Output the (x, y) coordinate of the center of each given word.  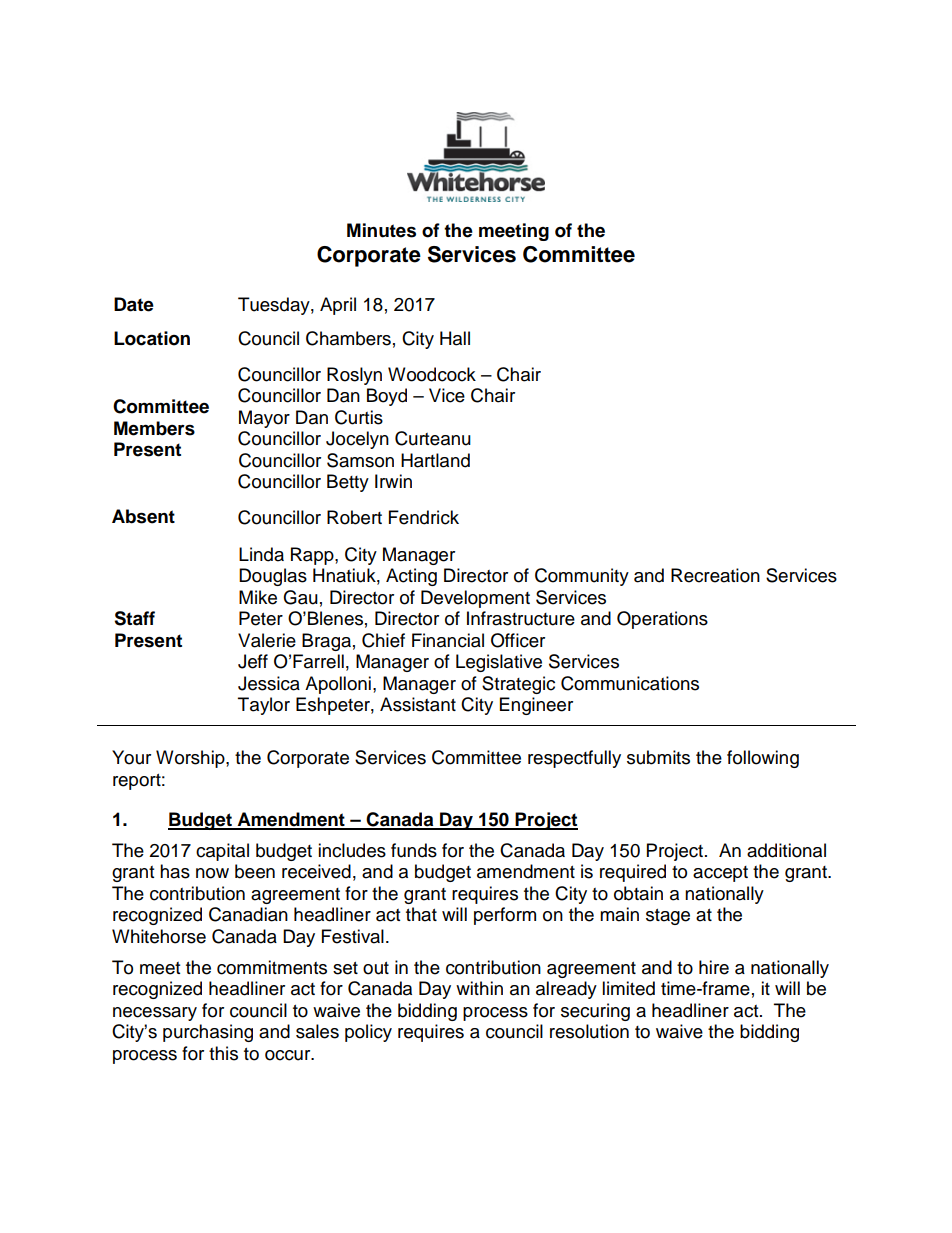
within (479, 988)
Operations (662, 620)
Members (154, 428)
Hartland (435, 460)
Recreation (715, 575)
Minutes (381, 230)
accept (720, 874)
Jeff (253, 661)
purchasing (208, 1033)
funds (414, 850)
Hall (455, 338)
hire (714, 967)
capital (222, 852)
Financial (448, 640)
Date (134, 304)
